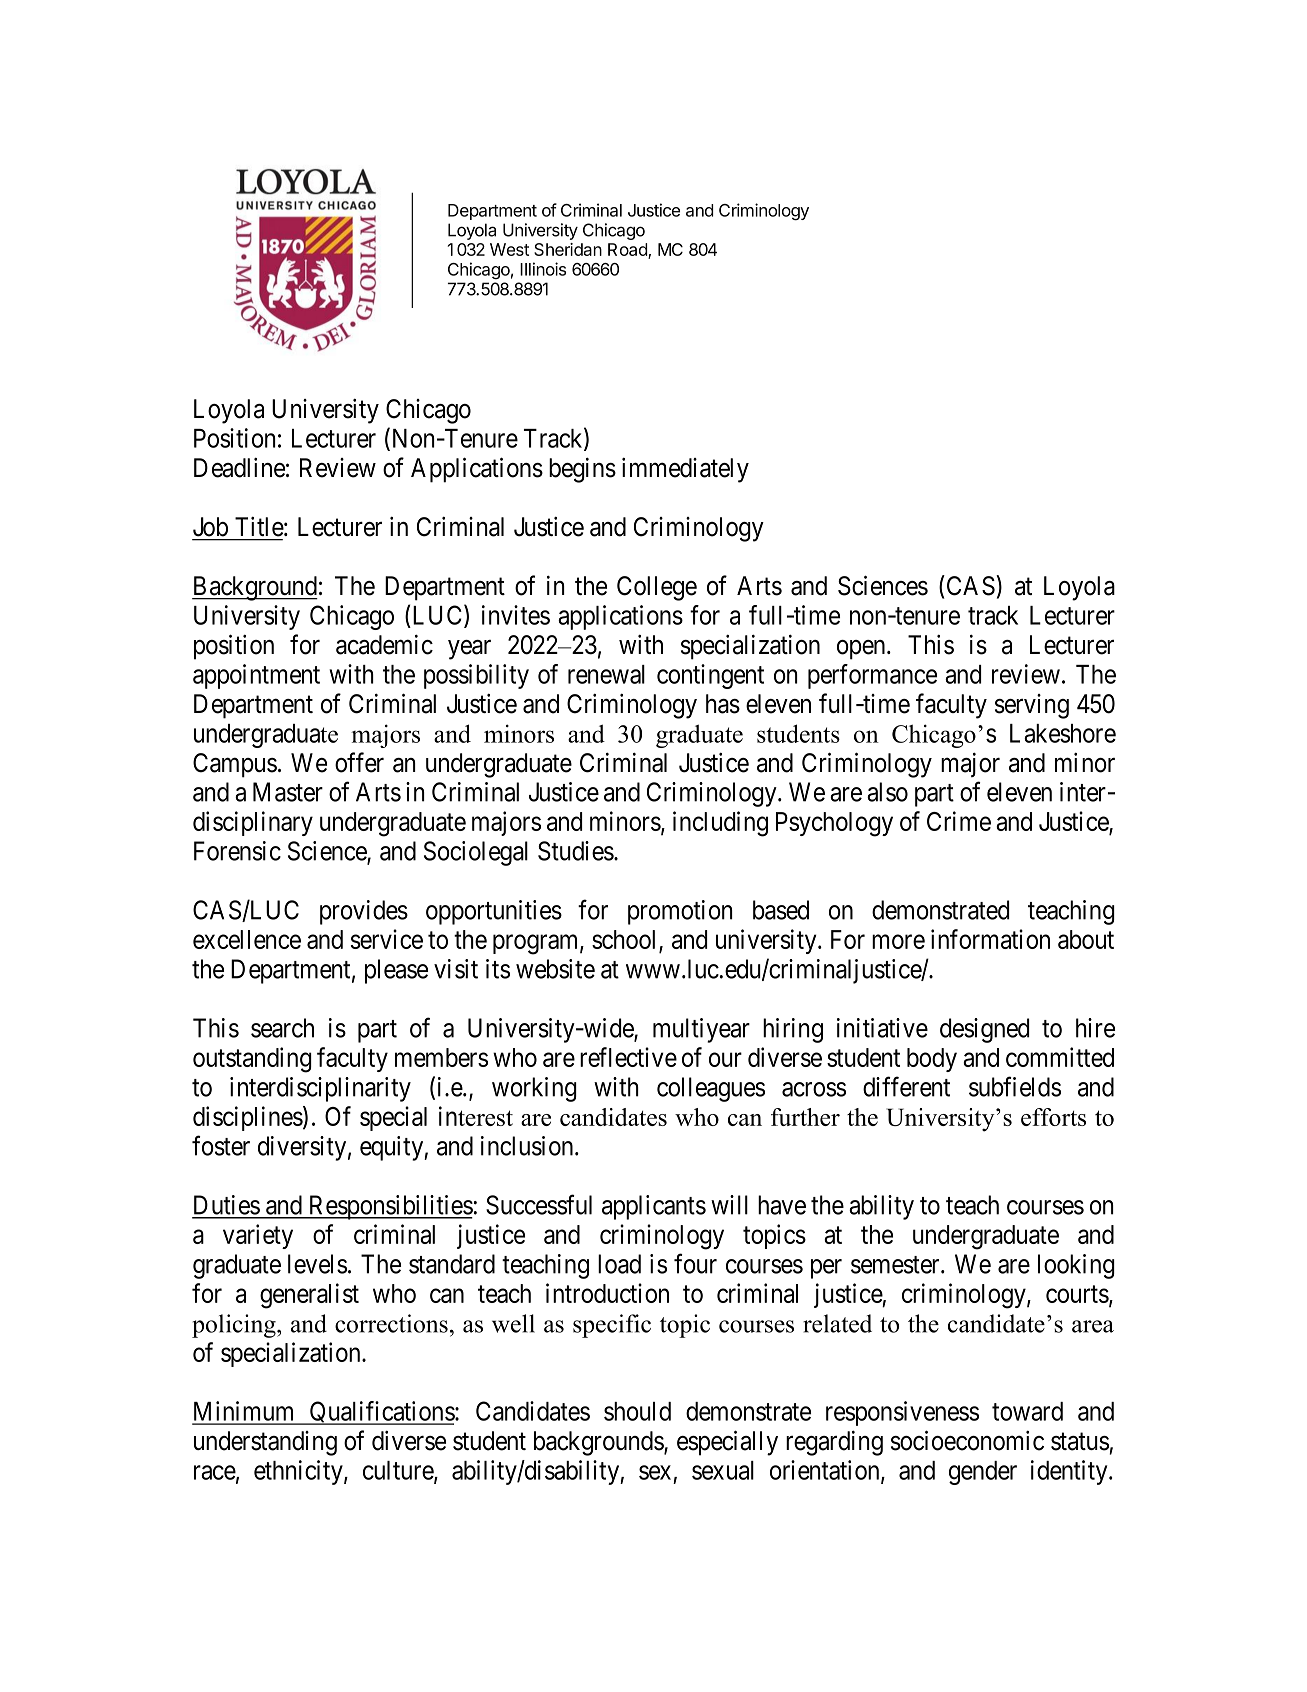 Image resolution: width=1307 pixels, height=1692 pixels. What do you see at coordinates (628, 1057) in the image?
I see `reflective` at bounding box center [628, 1057].
